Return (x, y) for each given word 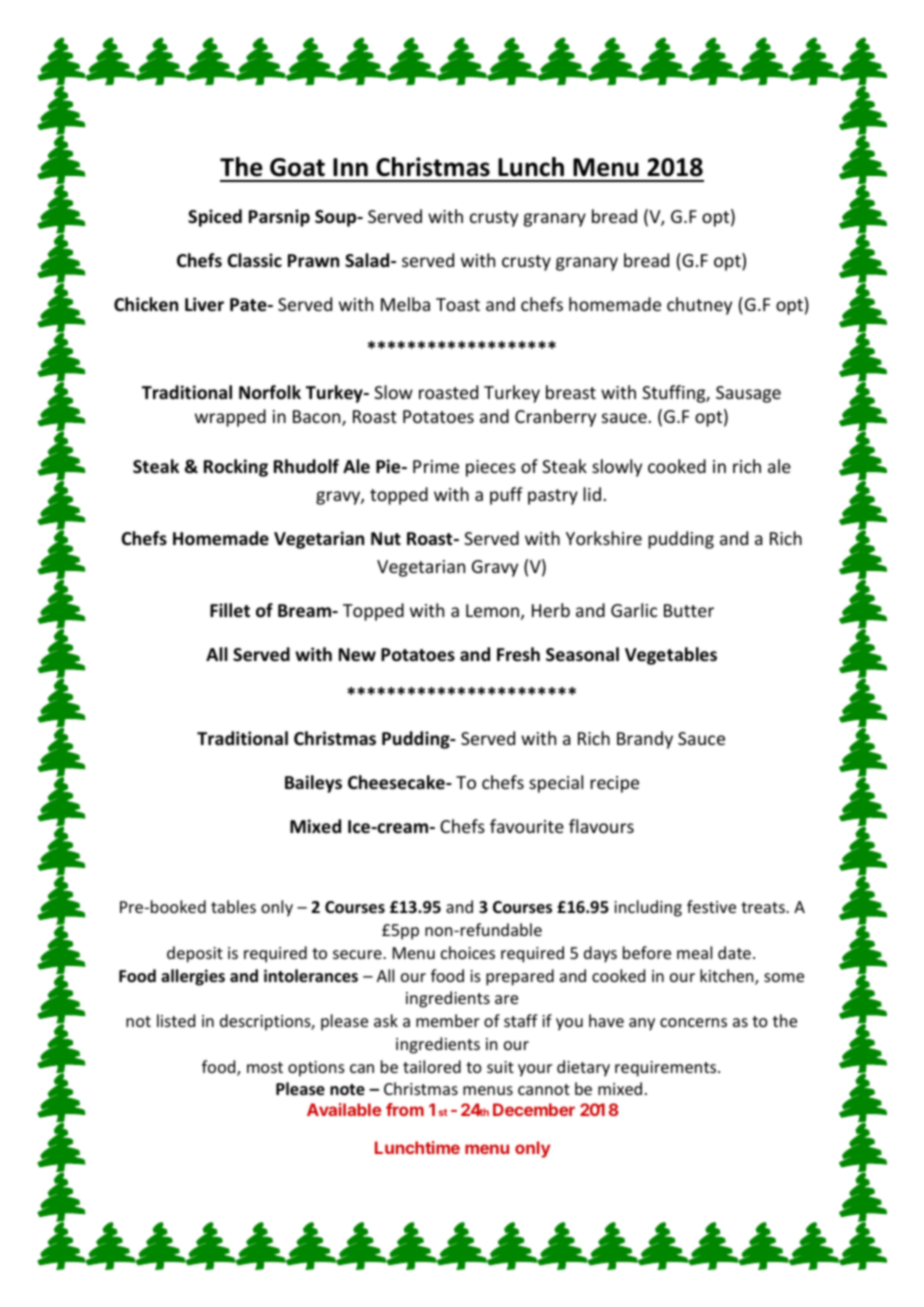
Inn (350, 167)
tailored (432, 1066)
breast (571, 392)
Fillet (230, 610)
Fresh (518, 654)
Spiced (215, 218)
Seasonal (582, 654)
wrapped (230, 418)
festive (711, 906)
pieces (491, 468)
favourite (527, 826)
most (265, 1067)
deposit (195, 954)
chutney (699, 306)
